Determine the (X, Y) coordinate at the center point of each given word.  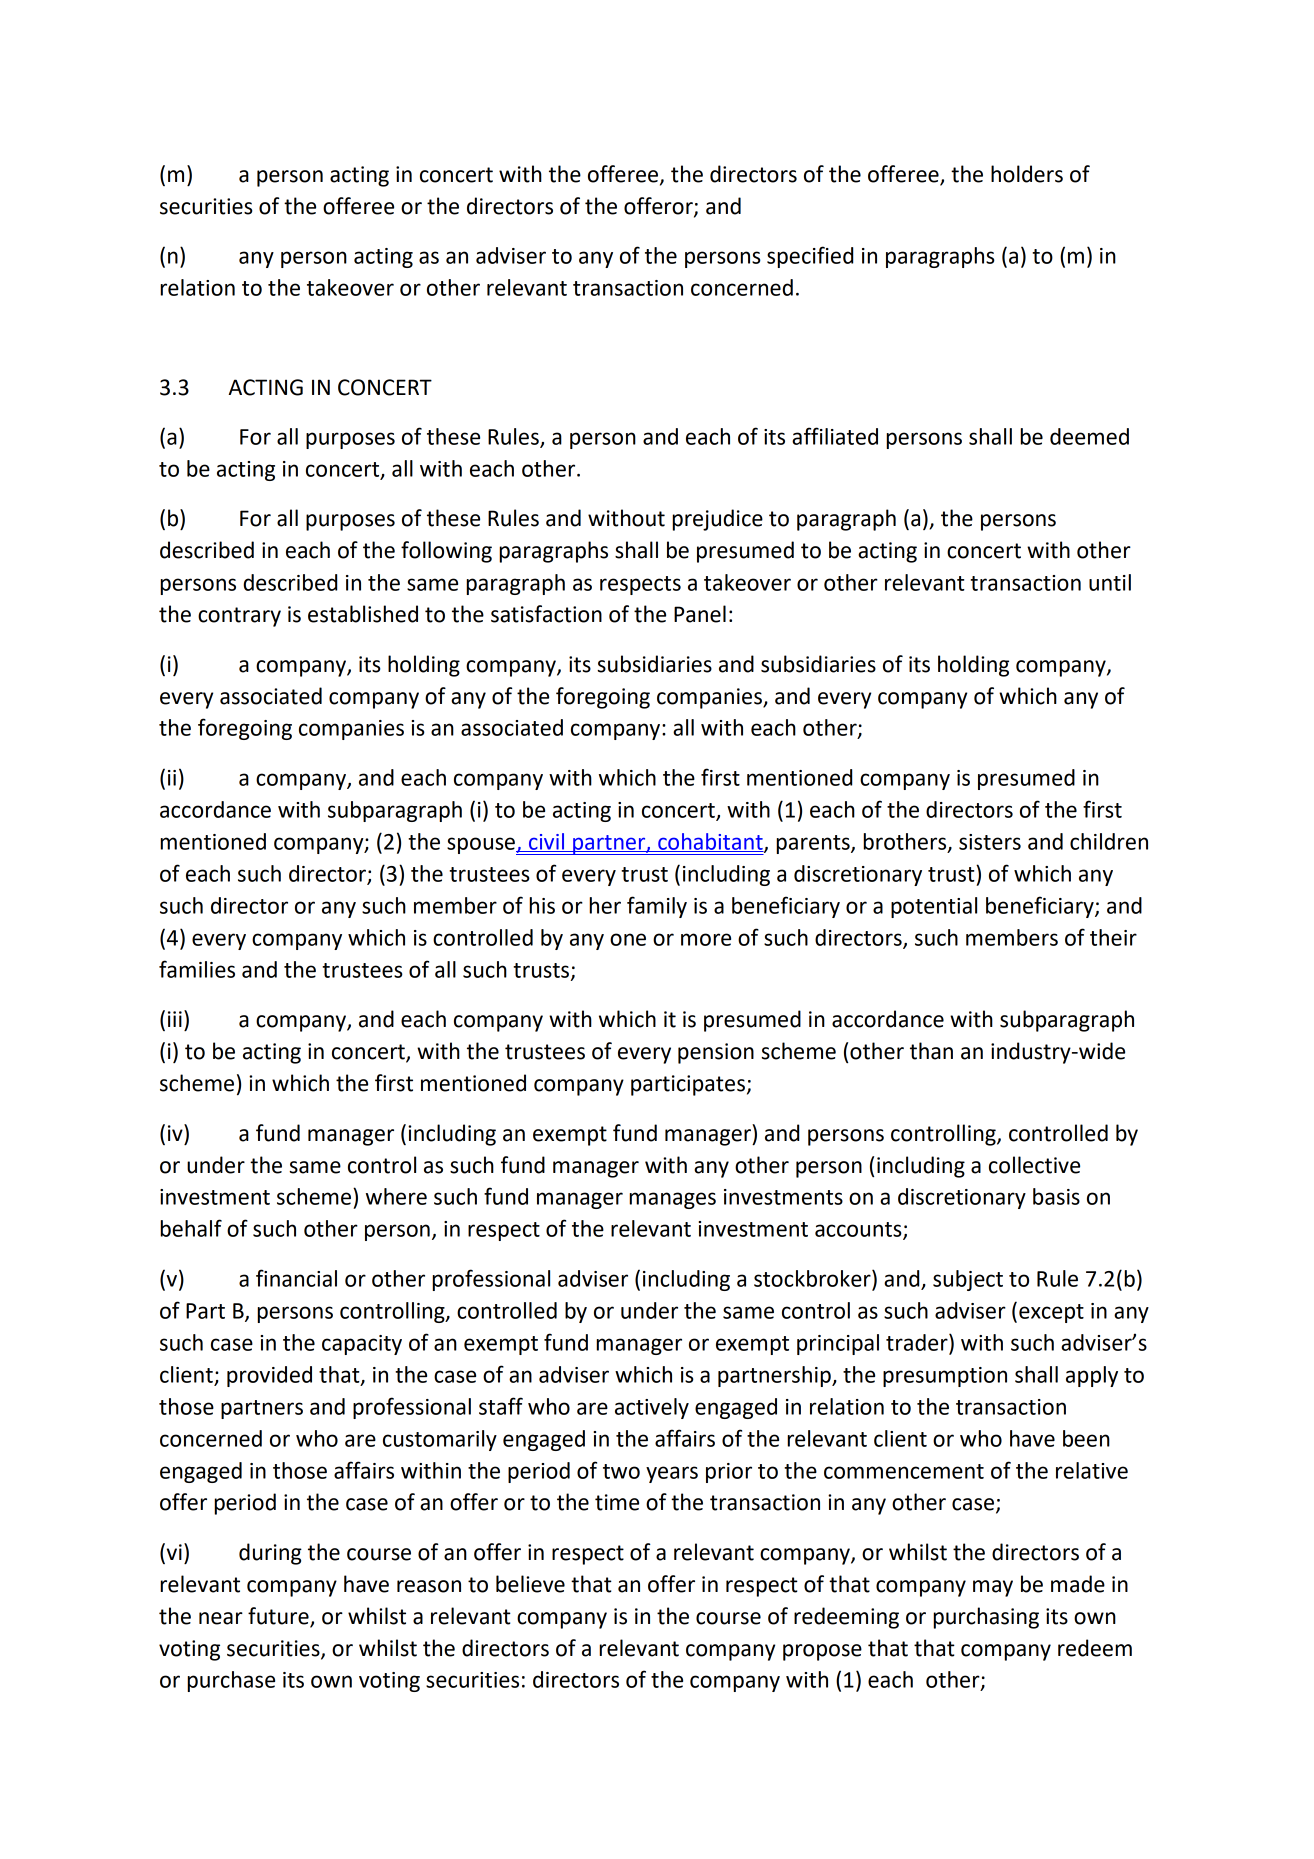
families (197, 969)
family (657, 907)
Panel (700, 614)
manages (672, 1200)
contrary (239, 617)
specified (810, 257)
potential (934, 907)
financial (296, 1278)
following (446, 552)
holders (1027, 174)
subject (968, 1280)
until (1110, 582)
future (279, 1617)
